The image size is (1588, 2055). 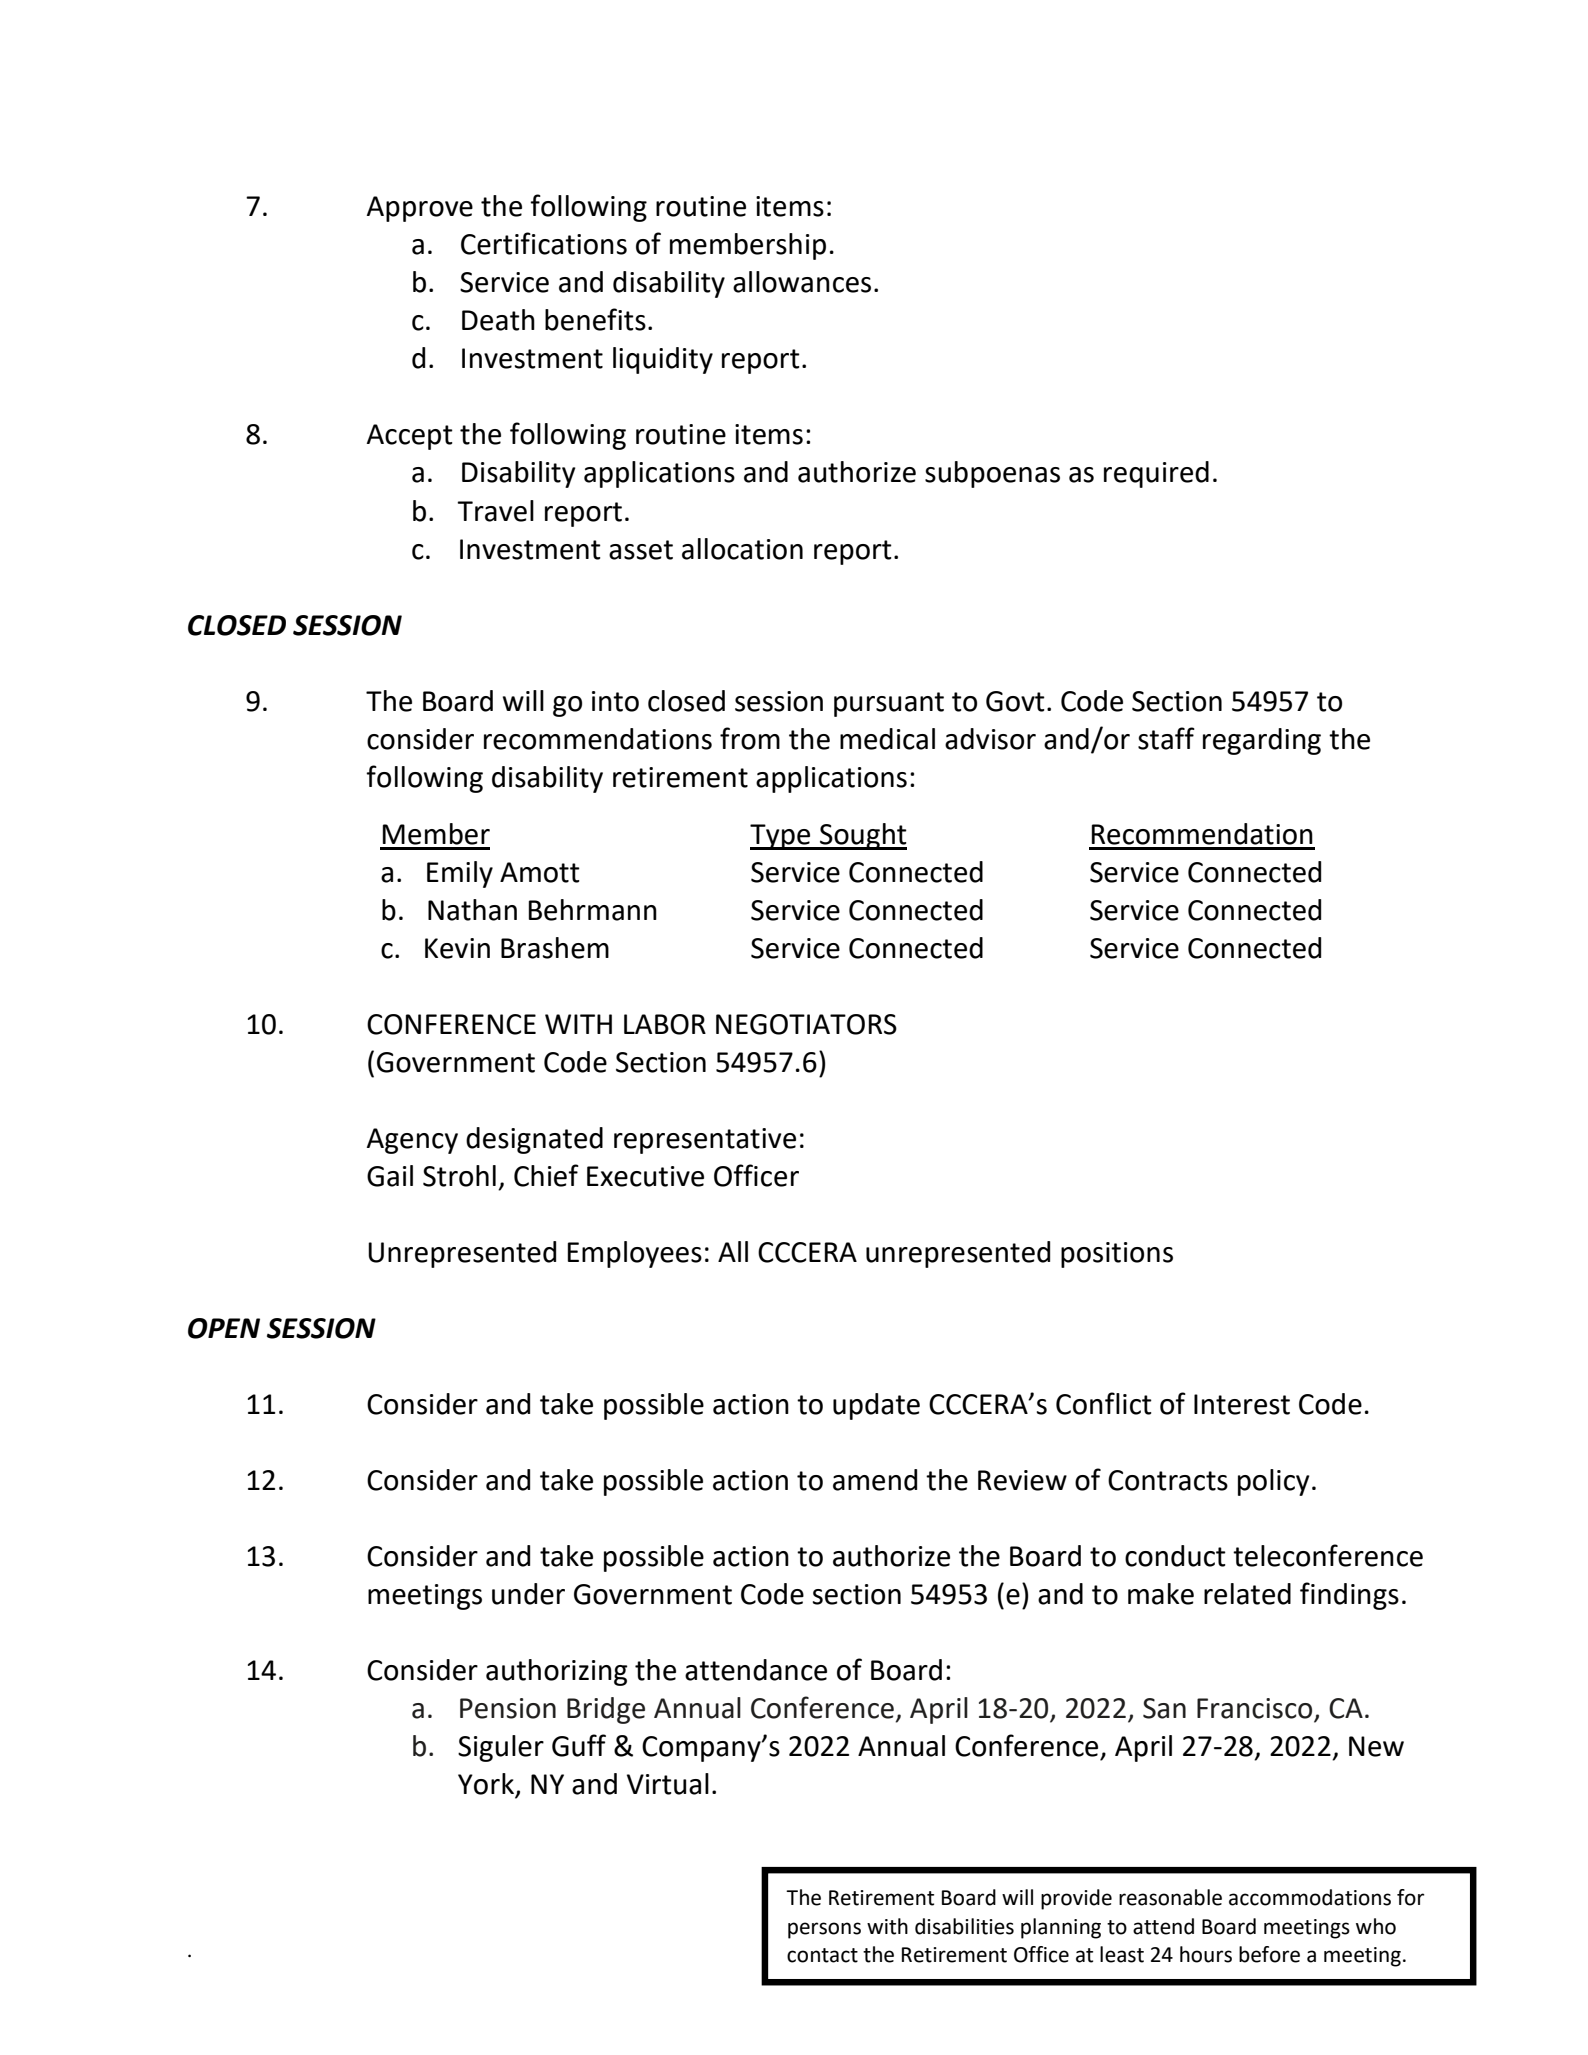 What do you see at coordinates (1242, 1404) in the screenshot?
I see `Interest` at bounding box center [1242, 1404].
